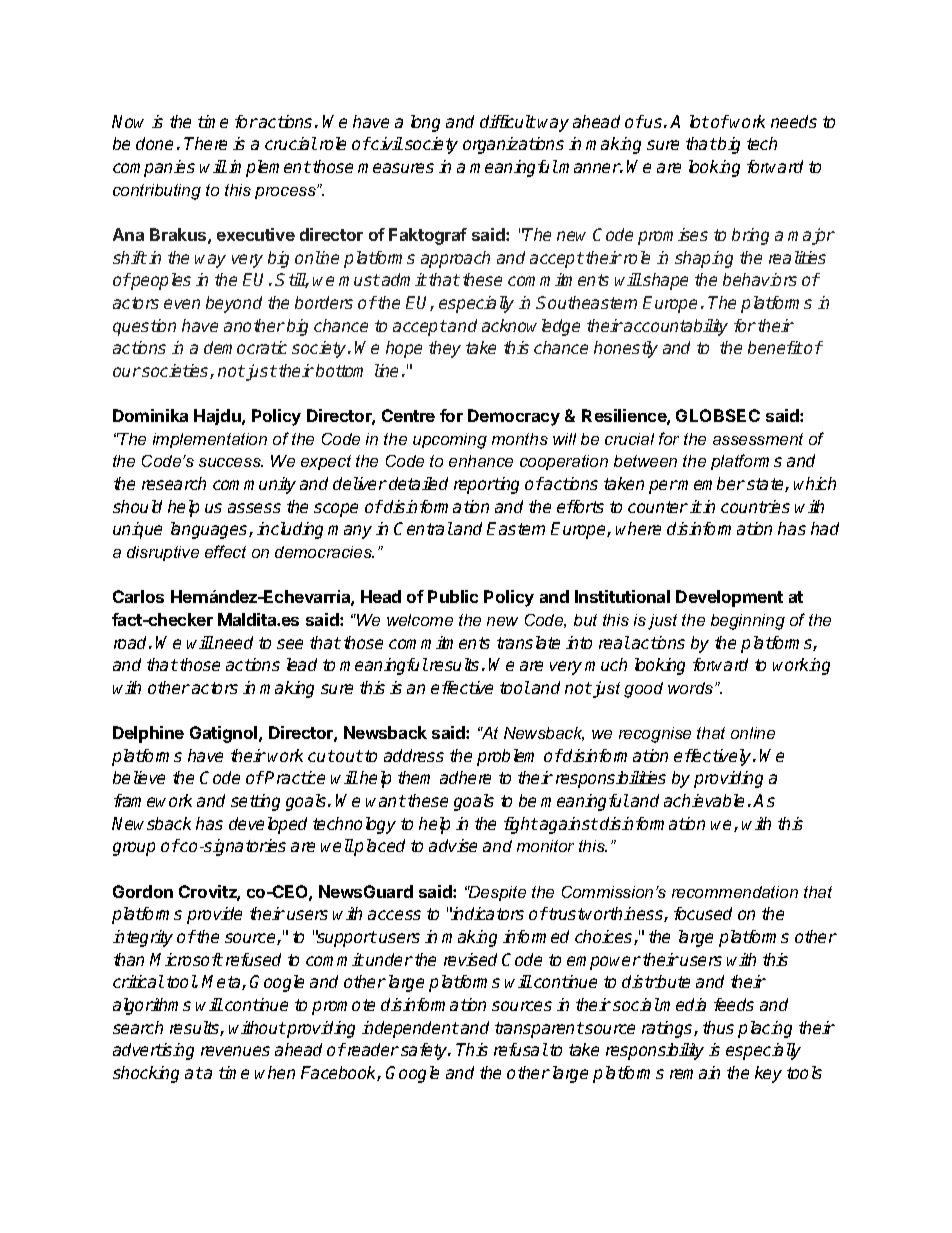  Describe the element at coordinates (445, 349) in the screenshot. I see `they` at that location.
